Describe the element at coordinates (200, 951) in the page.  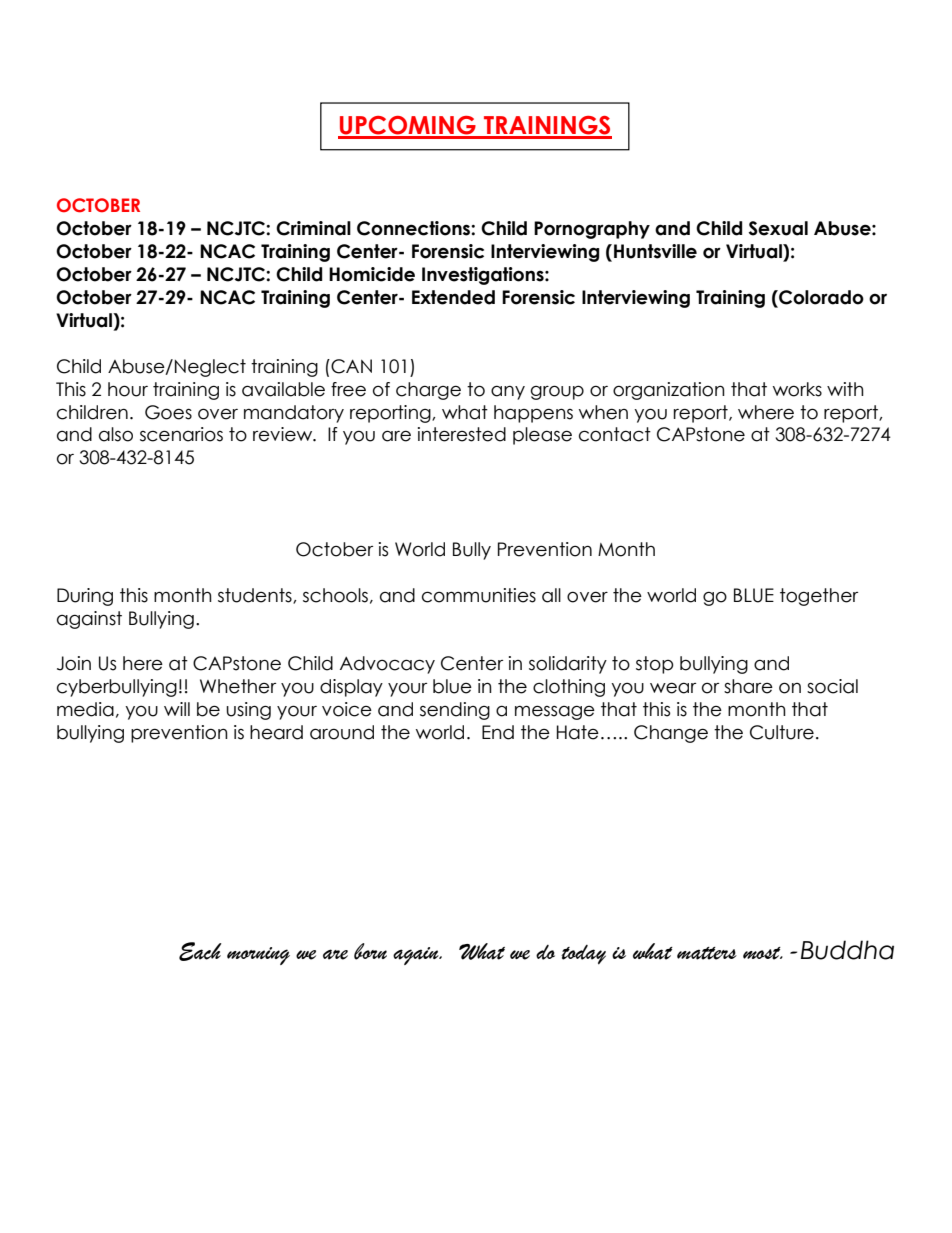
I see `Each` at that location.
